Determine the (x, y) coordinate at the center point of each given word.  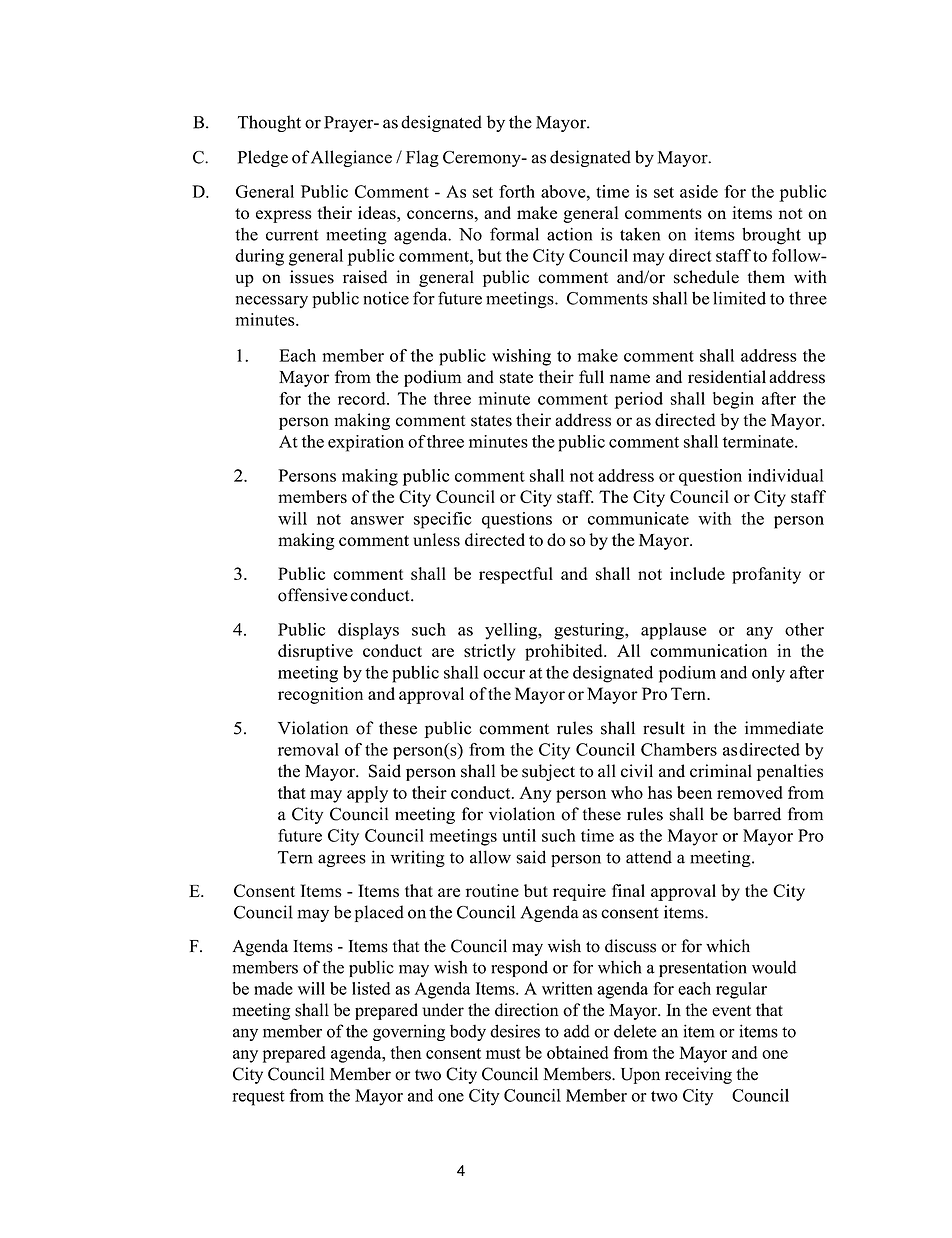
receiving (698, 1075)
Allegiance (351, 158)
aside (699, 191)
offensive (313, 595)
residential (727, 377)
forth (517, 191)
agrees (342, 860)
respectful (516, 575)
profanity (766, 575)
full (591, 377)
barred (757, 814)
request (258, 1098)
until (519, 835)
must (503, 1053)
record (363, 398)
